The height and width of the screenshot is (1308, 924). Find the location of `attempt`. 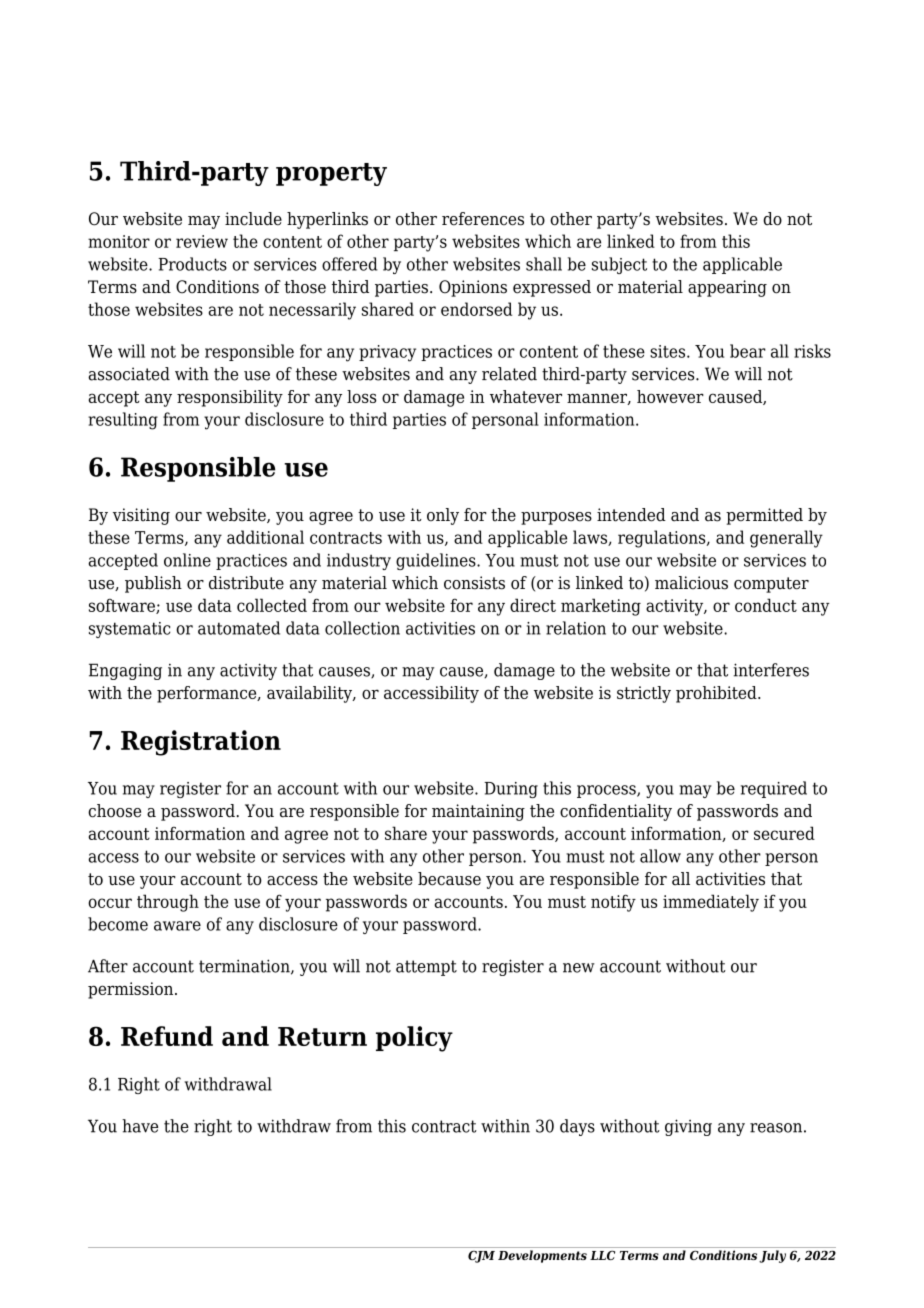

attempt is located at coordinates (426, 968).
